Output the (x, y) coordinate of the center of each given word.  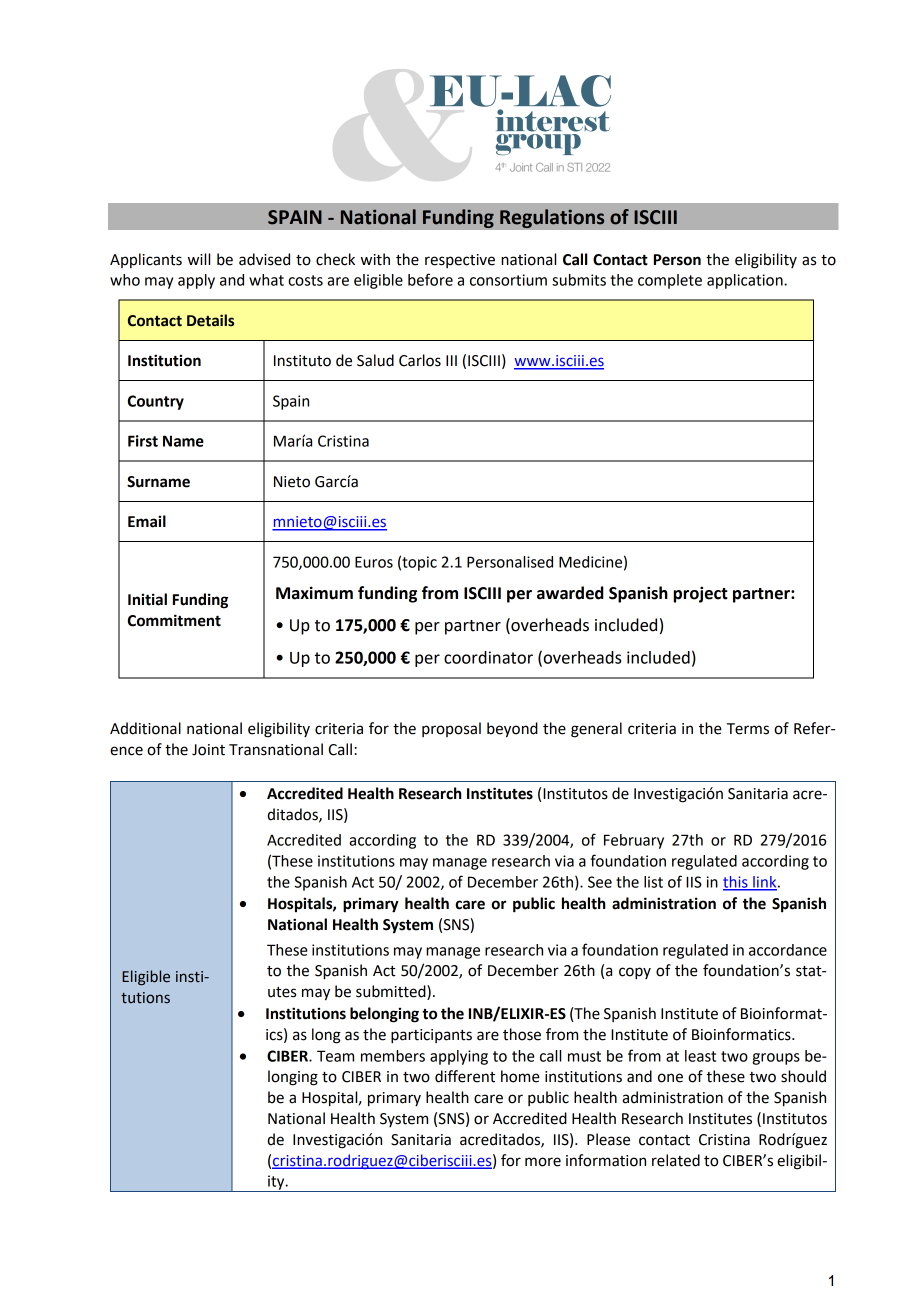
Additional (145, 728)
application (746, 281)
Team (335, 1056)
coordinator (488, 657)
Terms (748, 729)
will (199, 259)
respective (460, 261)
